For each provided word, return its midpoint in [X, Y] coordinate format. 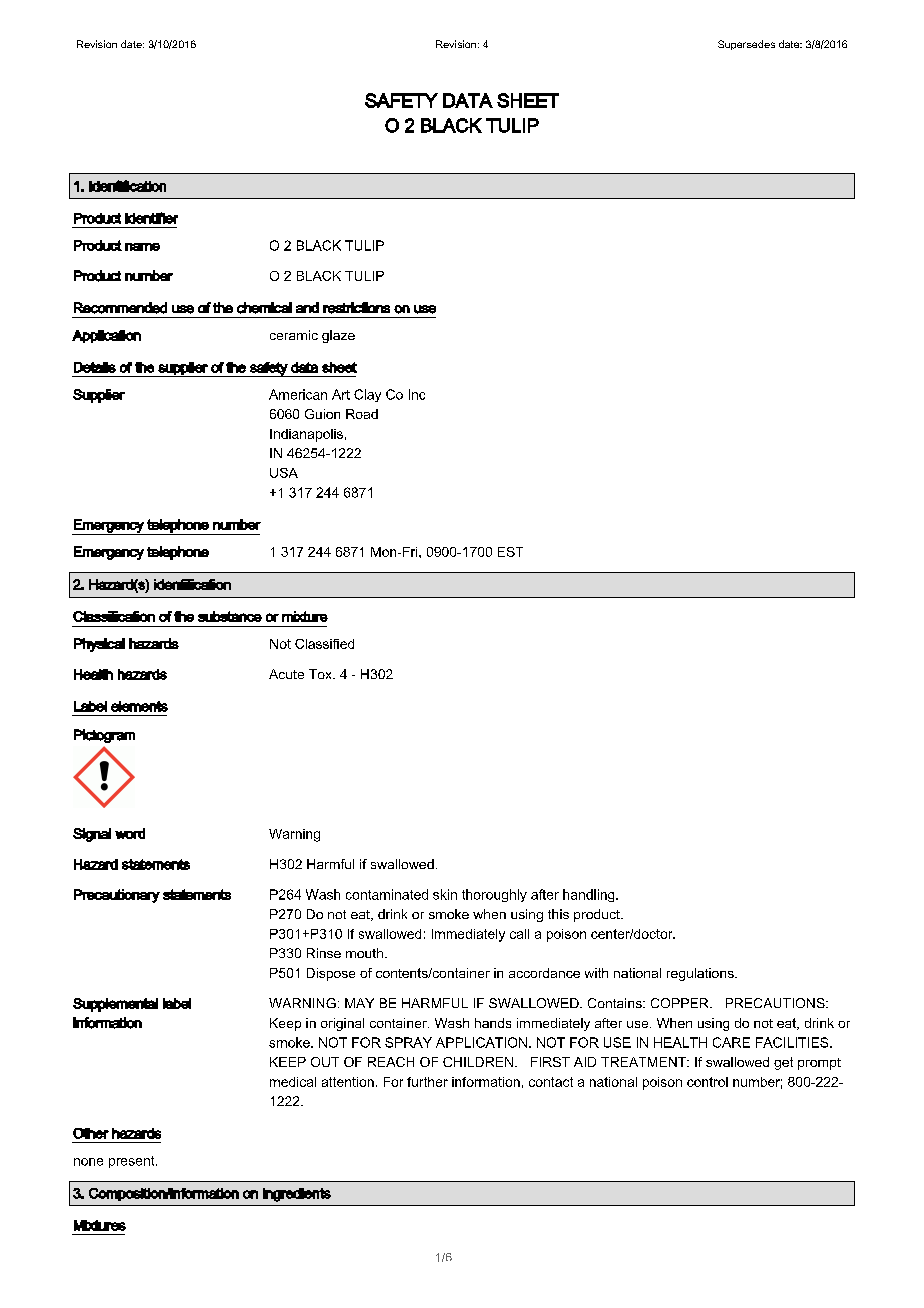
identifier [151, 218]
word [130, 833]
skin [445, 894]
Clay [367, 395]
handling [590, 895]
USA [284, 473]
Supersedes [746, 45]
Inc [417, 394]
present [133, 1162]
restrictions [356, 308]
